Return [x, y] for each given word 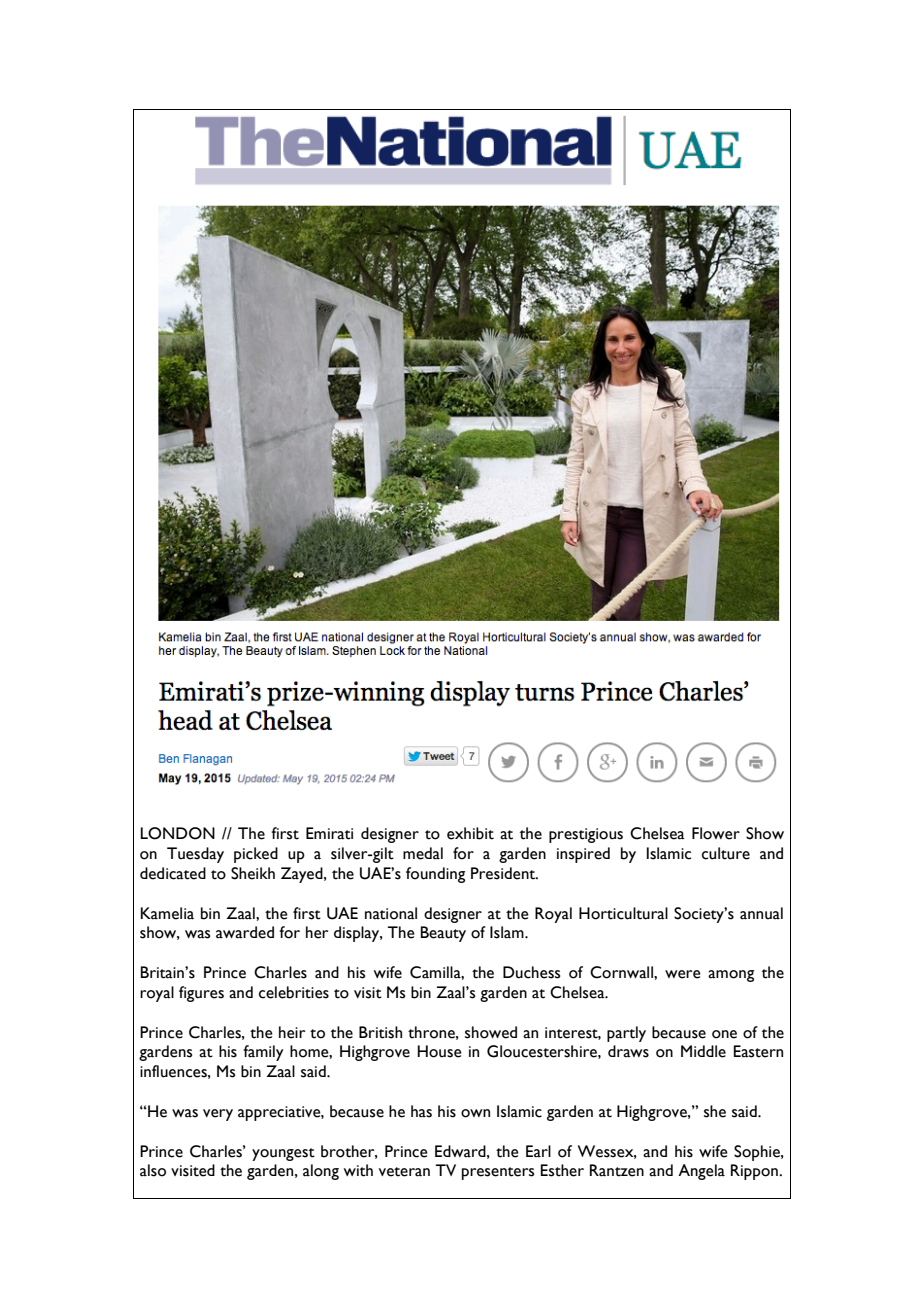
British [380, 1032]
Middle [703, 1051]
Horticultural [623, 913]
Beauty [443, 934]
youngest [283, 1154]
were [683, 974]
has [421, 1111]
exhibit [470, 833]
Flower [716, 833]
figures [201, 994]
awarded [245, 932]
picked [256, 855]
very [218, 1115]
